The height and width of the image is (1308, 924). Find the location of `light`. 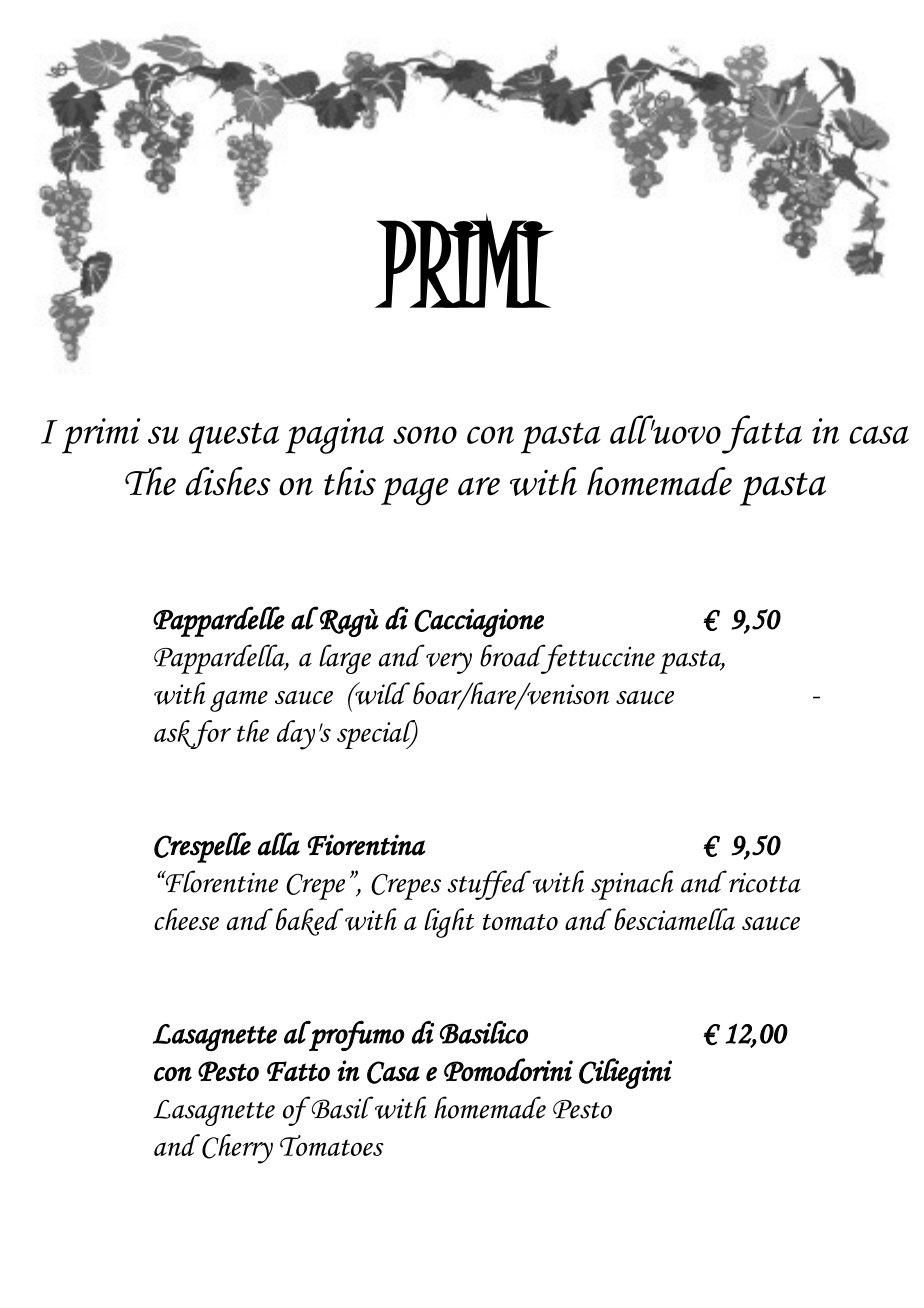

light is located at coordinates (449, 923).
